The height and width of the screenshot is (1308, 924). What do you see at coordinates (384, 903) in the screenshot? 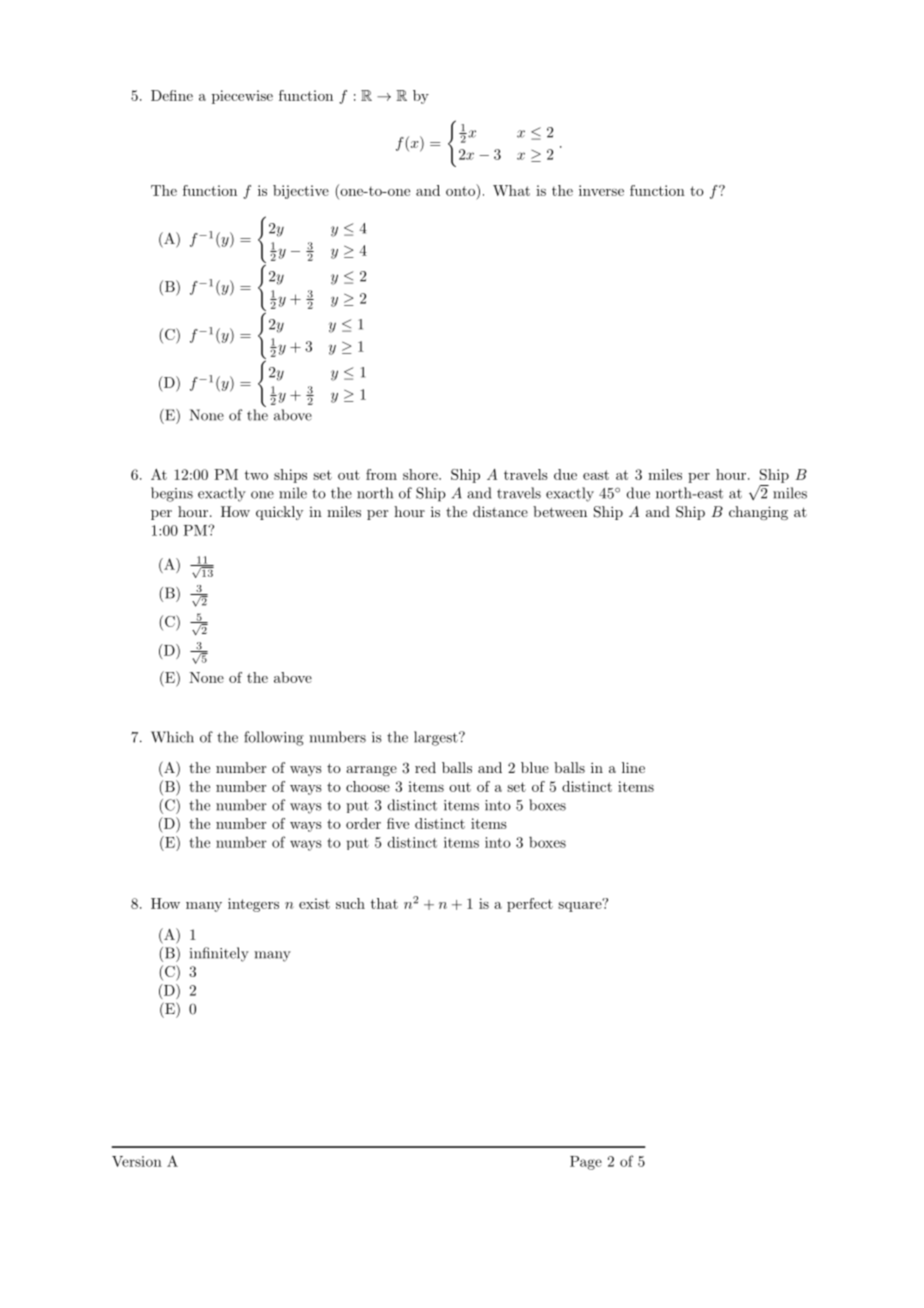
I see `that` at bounding box center [384, 903].
